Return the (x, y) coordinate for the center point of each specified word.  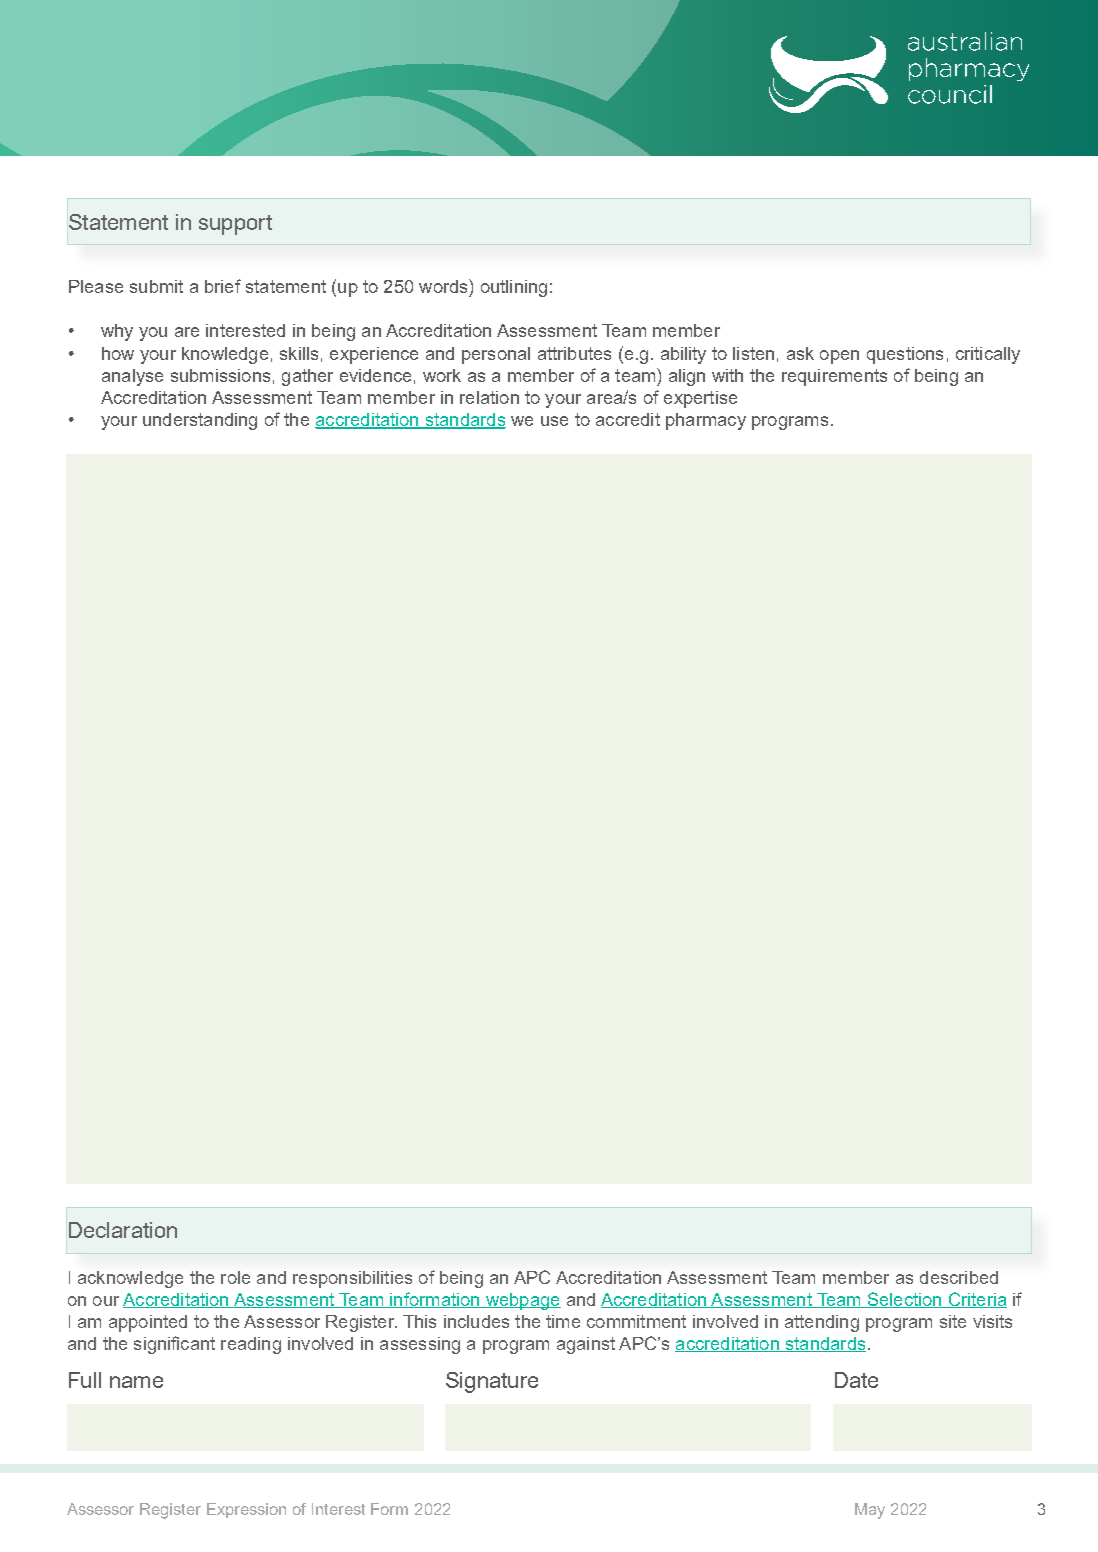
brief (223, 286)
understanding (200, 421)
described (959, 1277)
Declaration (123, 1230)
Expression (246, 1510)
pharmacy (706, 421)
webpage (522, 1301)
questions (905, 355)
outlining (514, 288)
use (554, 421)
